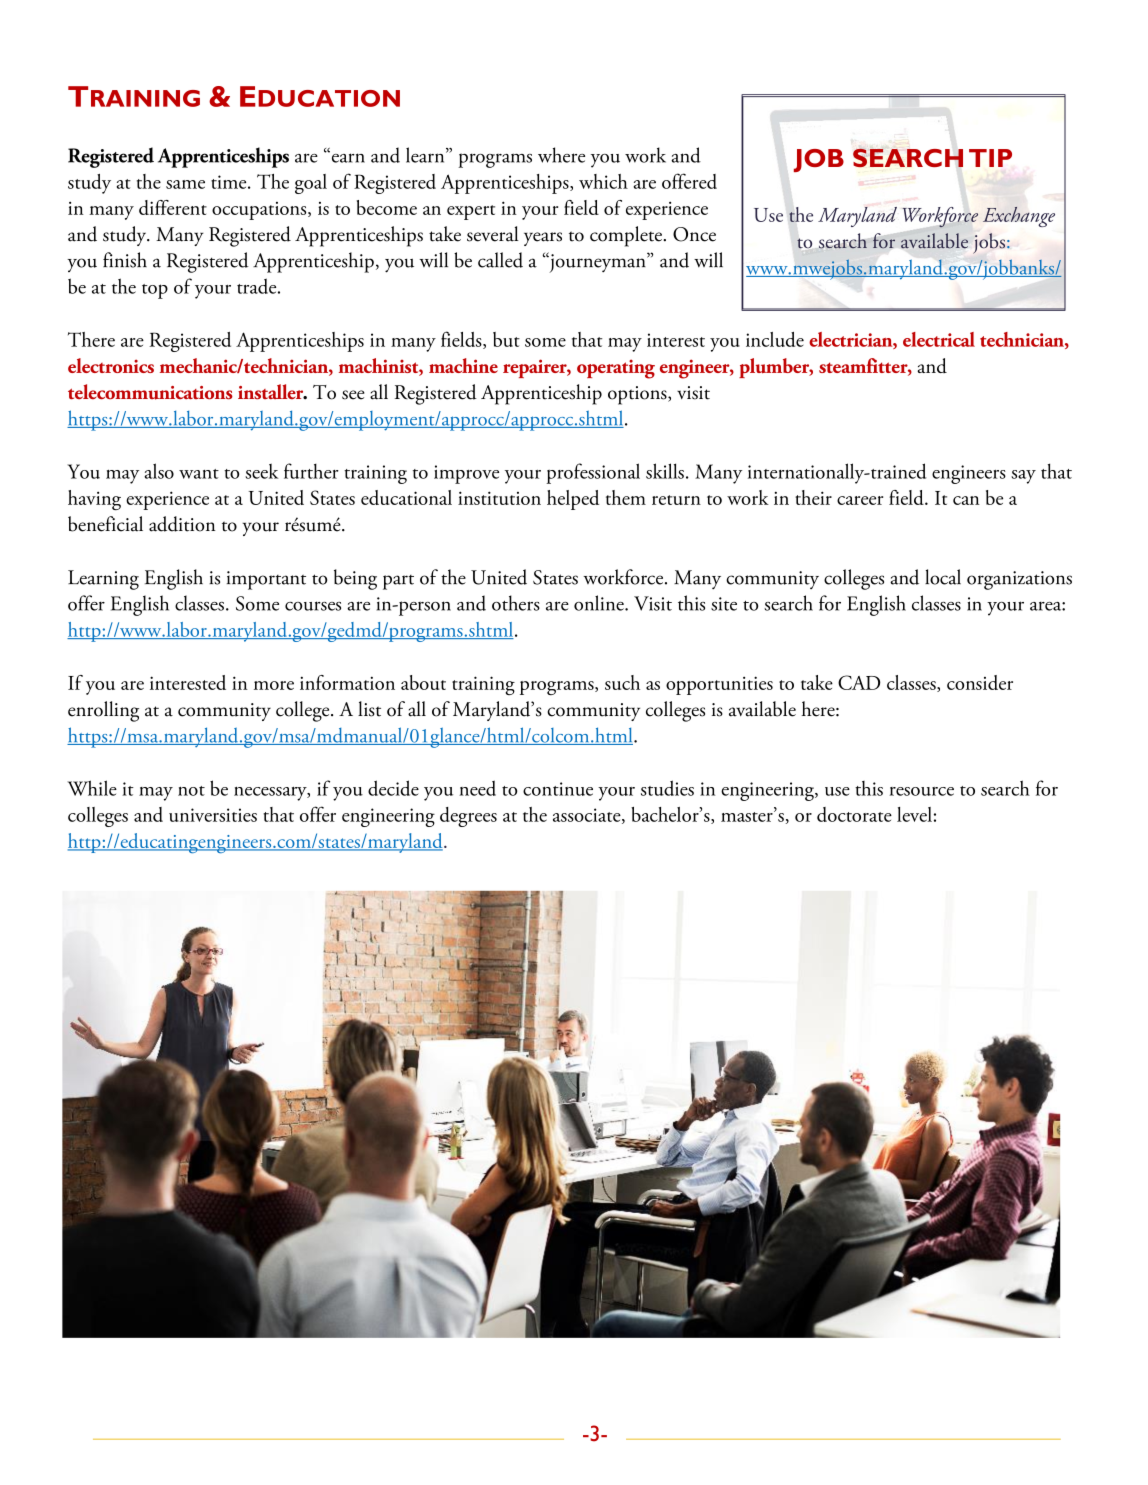  Describe the element at coordinates (558, 789) in the document. I see `continue` at that location.
